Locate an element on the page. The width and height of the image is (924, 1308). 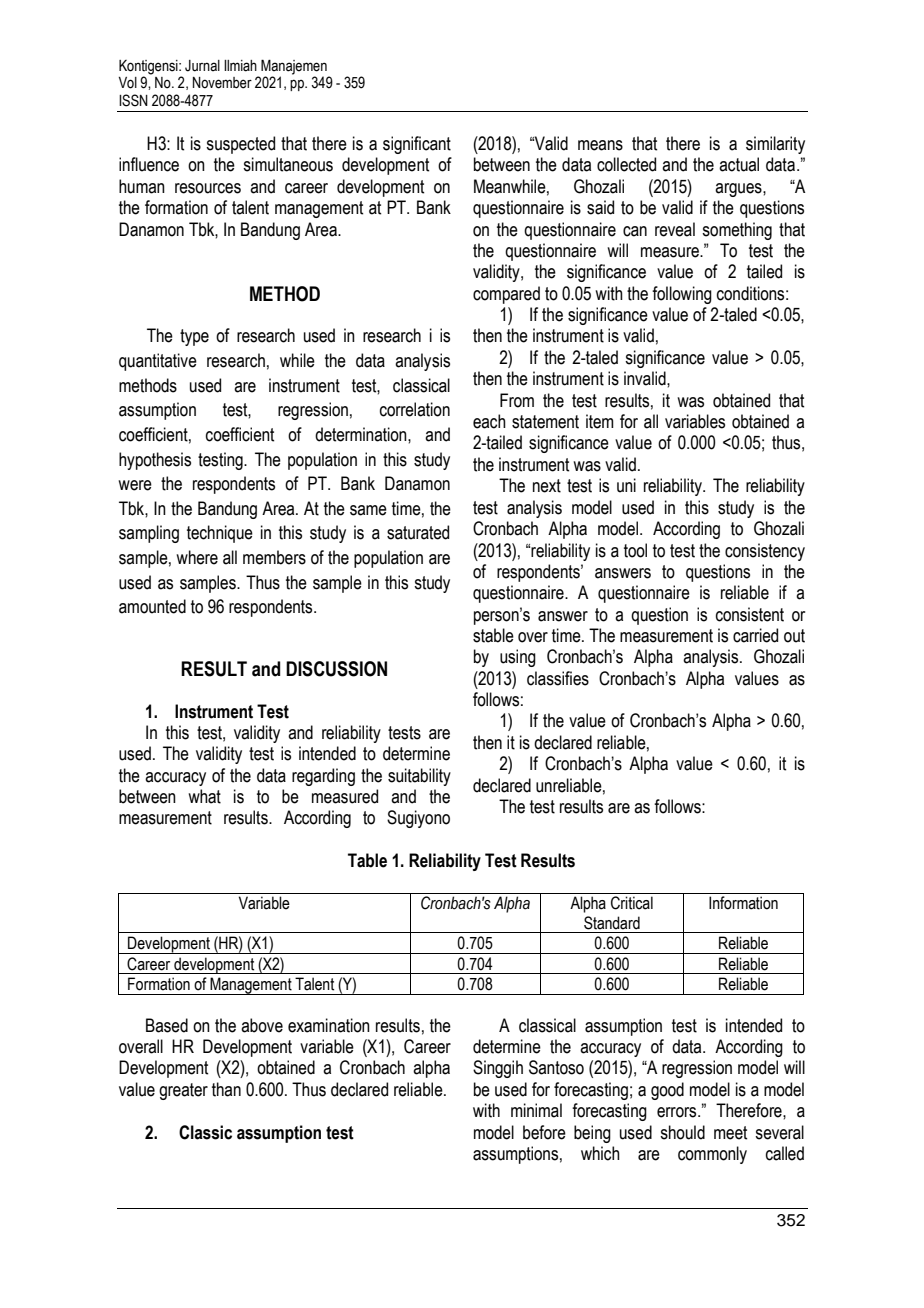
what is located at coordinates (204, 796).
